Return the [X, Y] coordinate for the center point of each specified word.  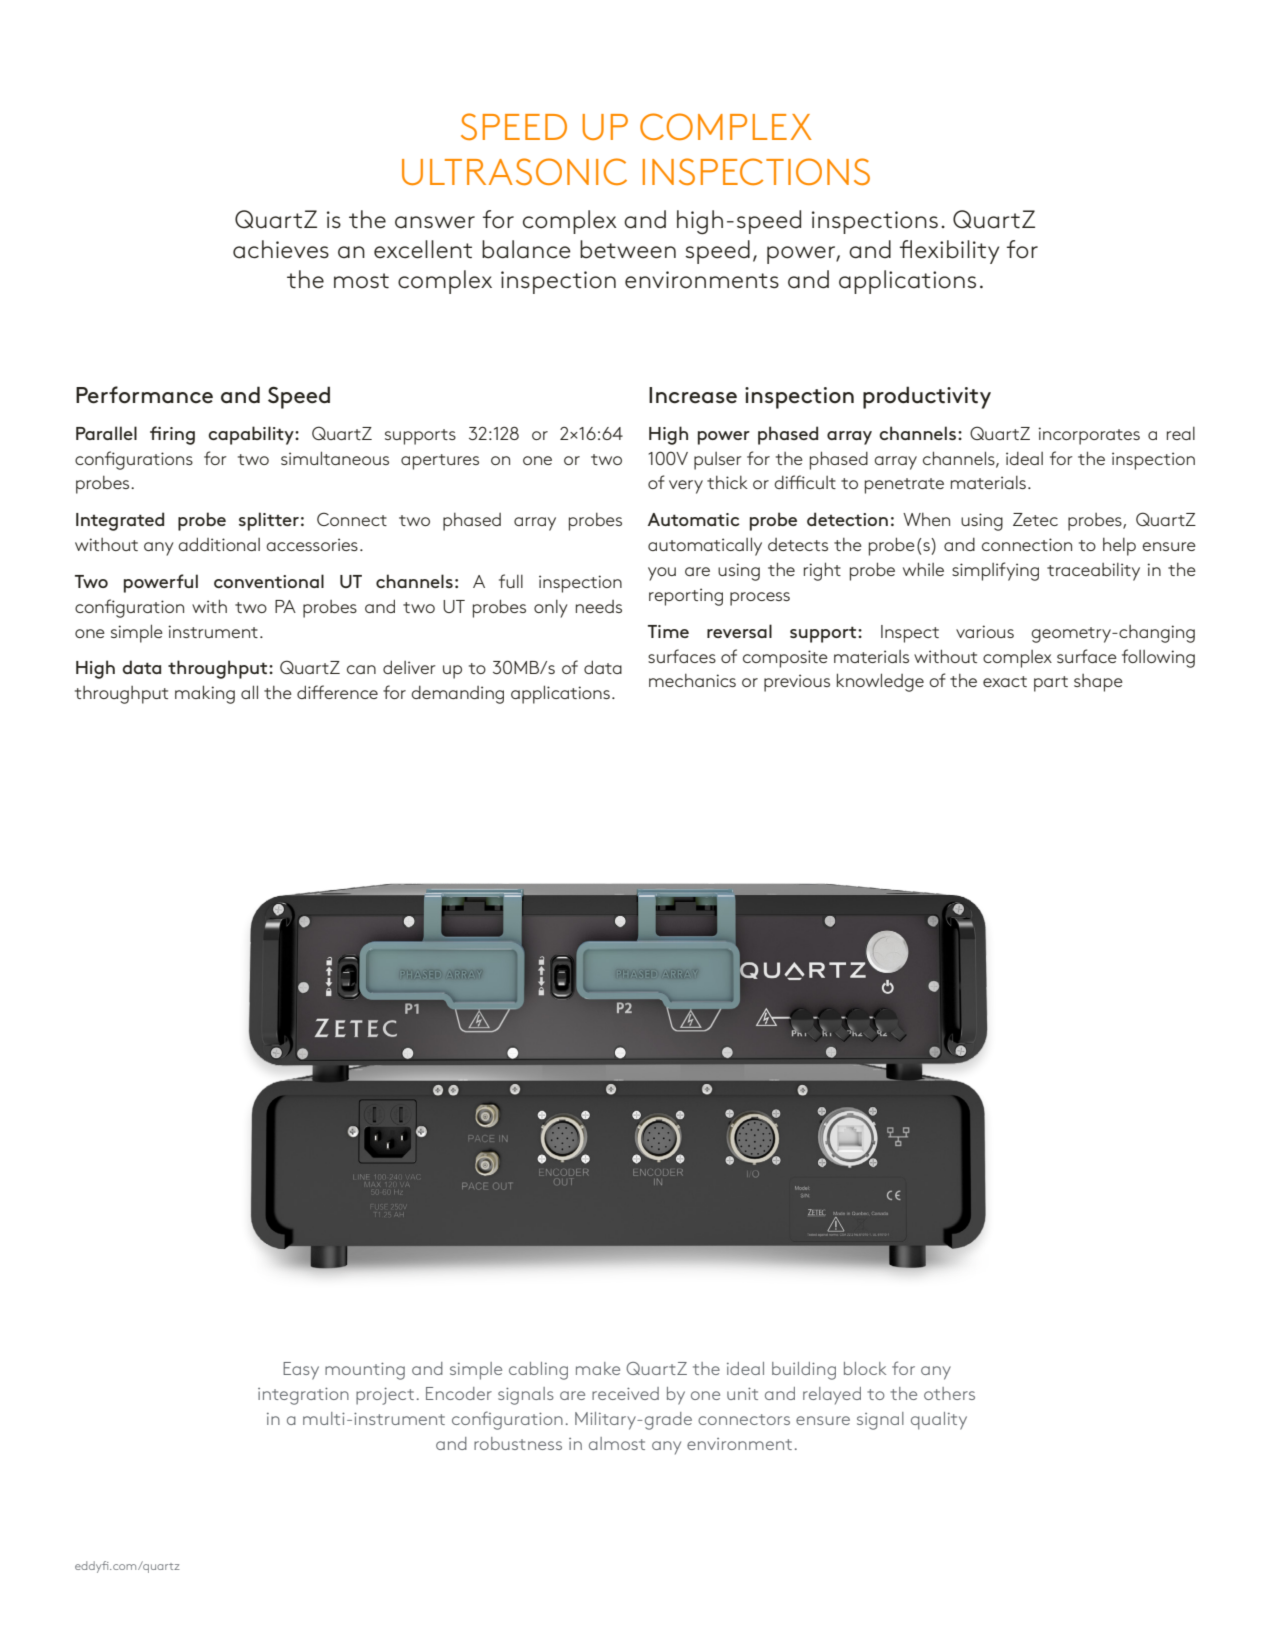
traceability [1093, 572]
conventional [269, 581]
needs [599, 606]
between [628, 249]
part [1051, 684]
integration [303, 1396]
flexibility [949, 252]
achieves [281, 249]
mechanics [692, 680]
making [205, 694]
